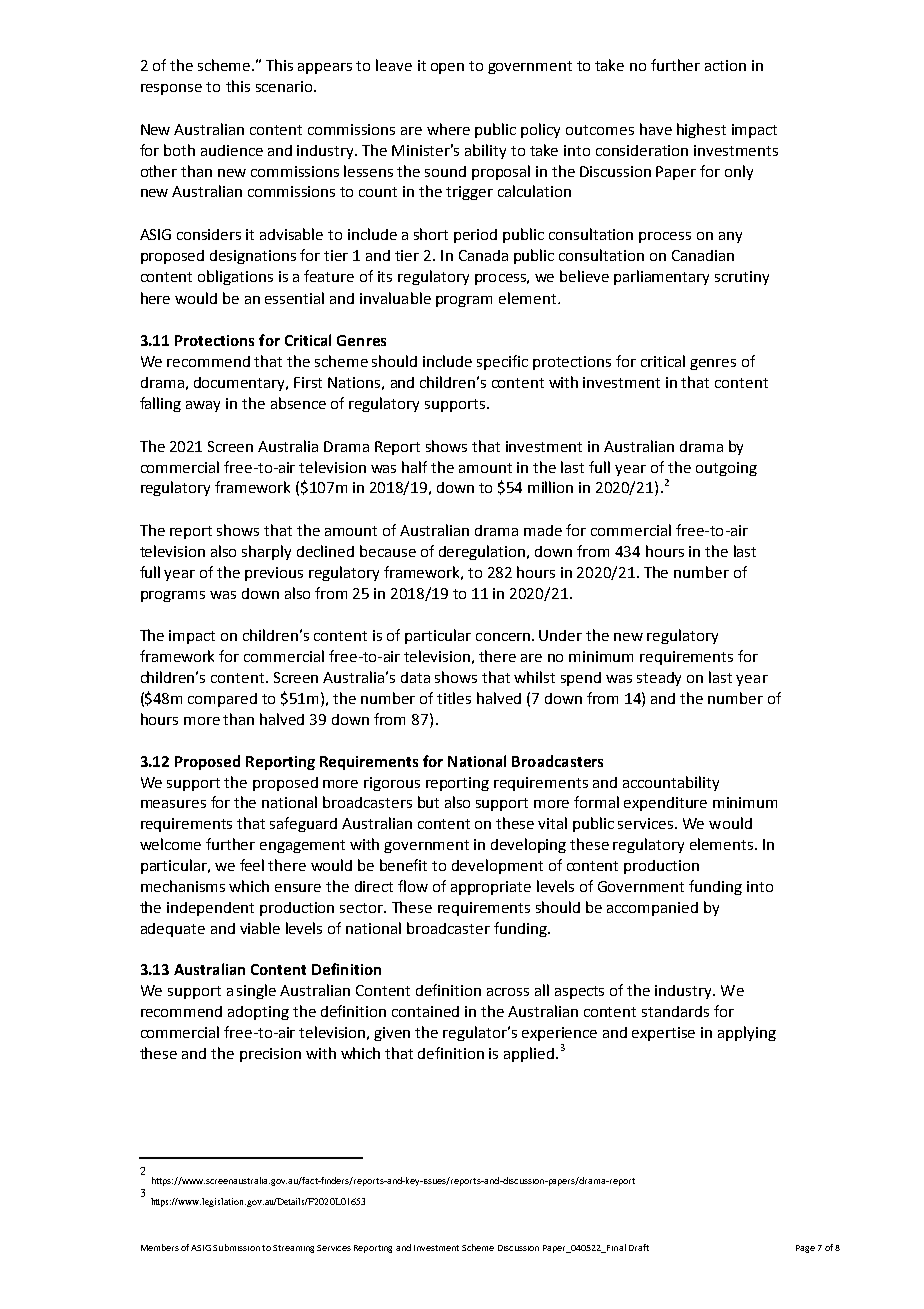 The height and width of the screenshot is (1309, 924). What do you see at coordinates (725, 65) in the screenshot?
I see `action` at bounding box center [725, 65].
